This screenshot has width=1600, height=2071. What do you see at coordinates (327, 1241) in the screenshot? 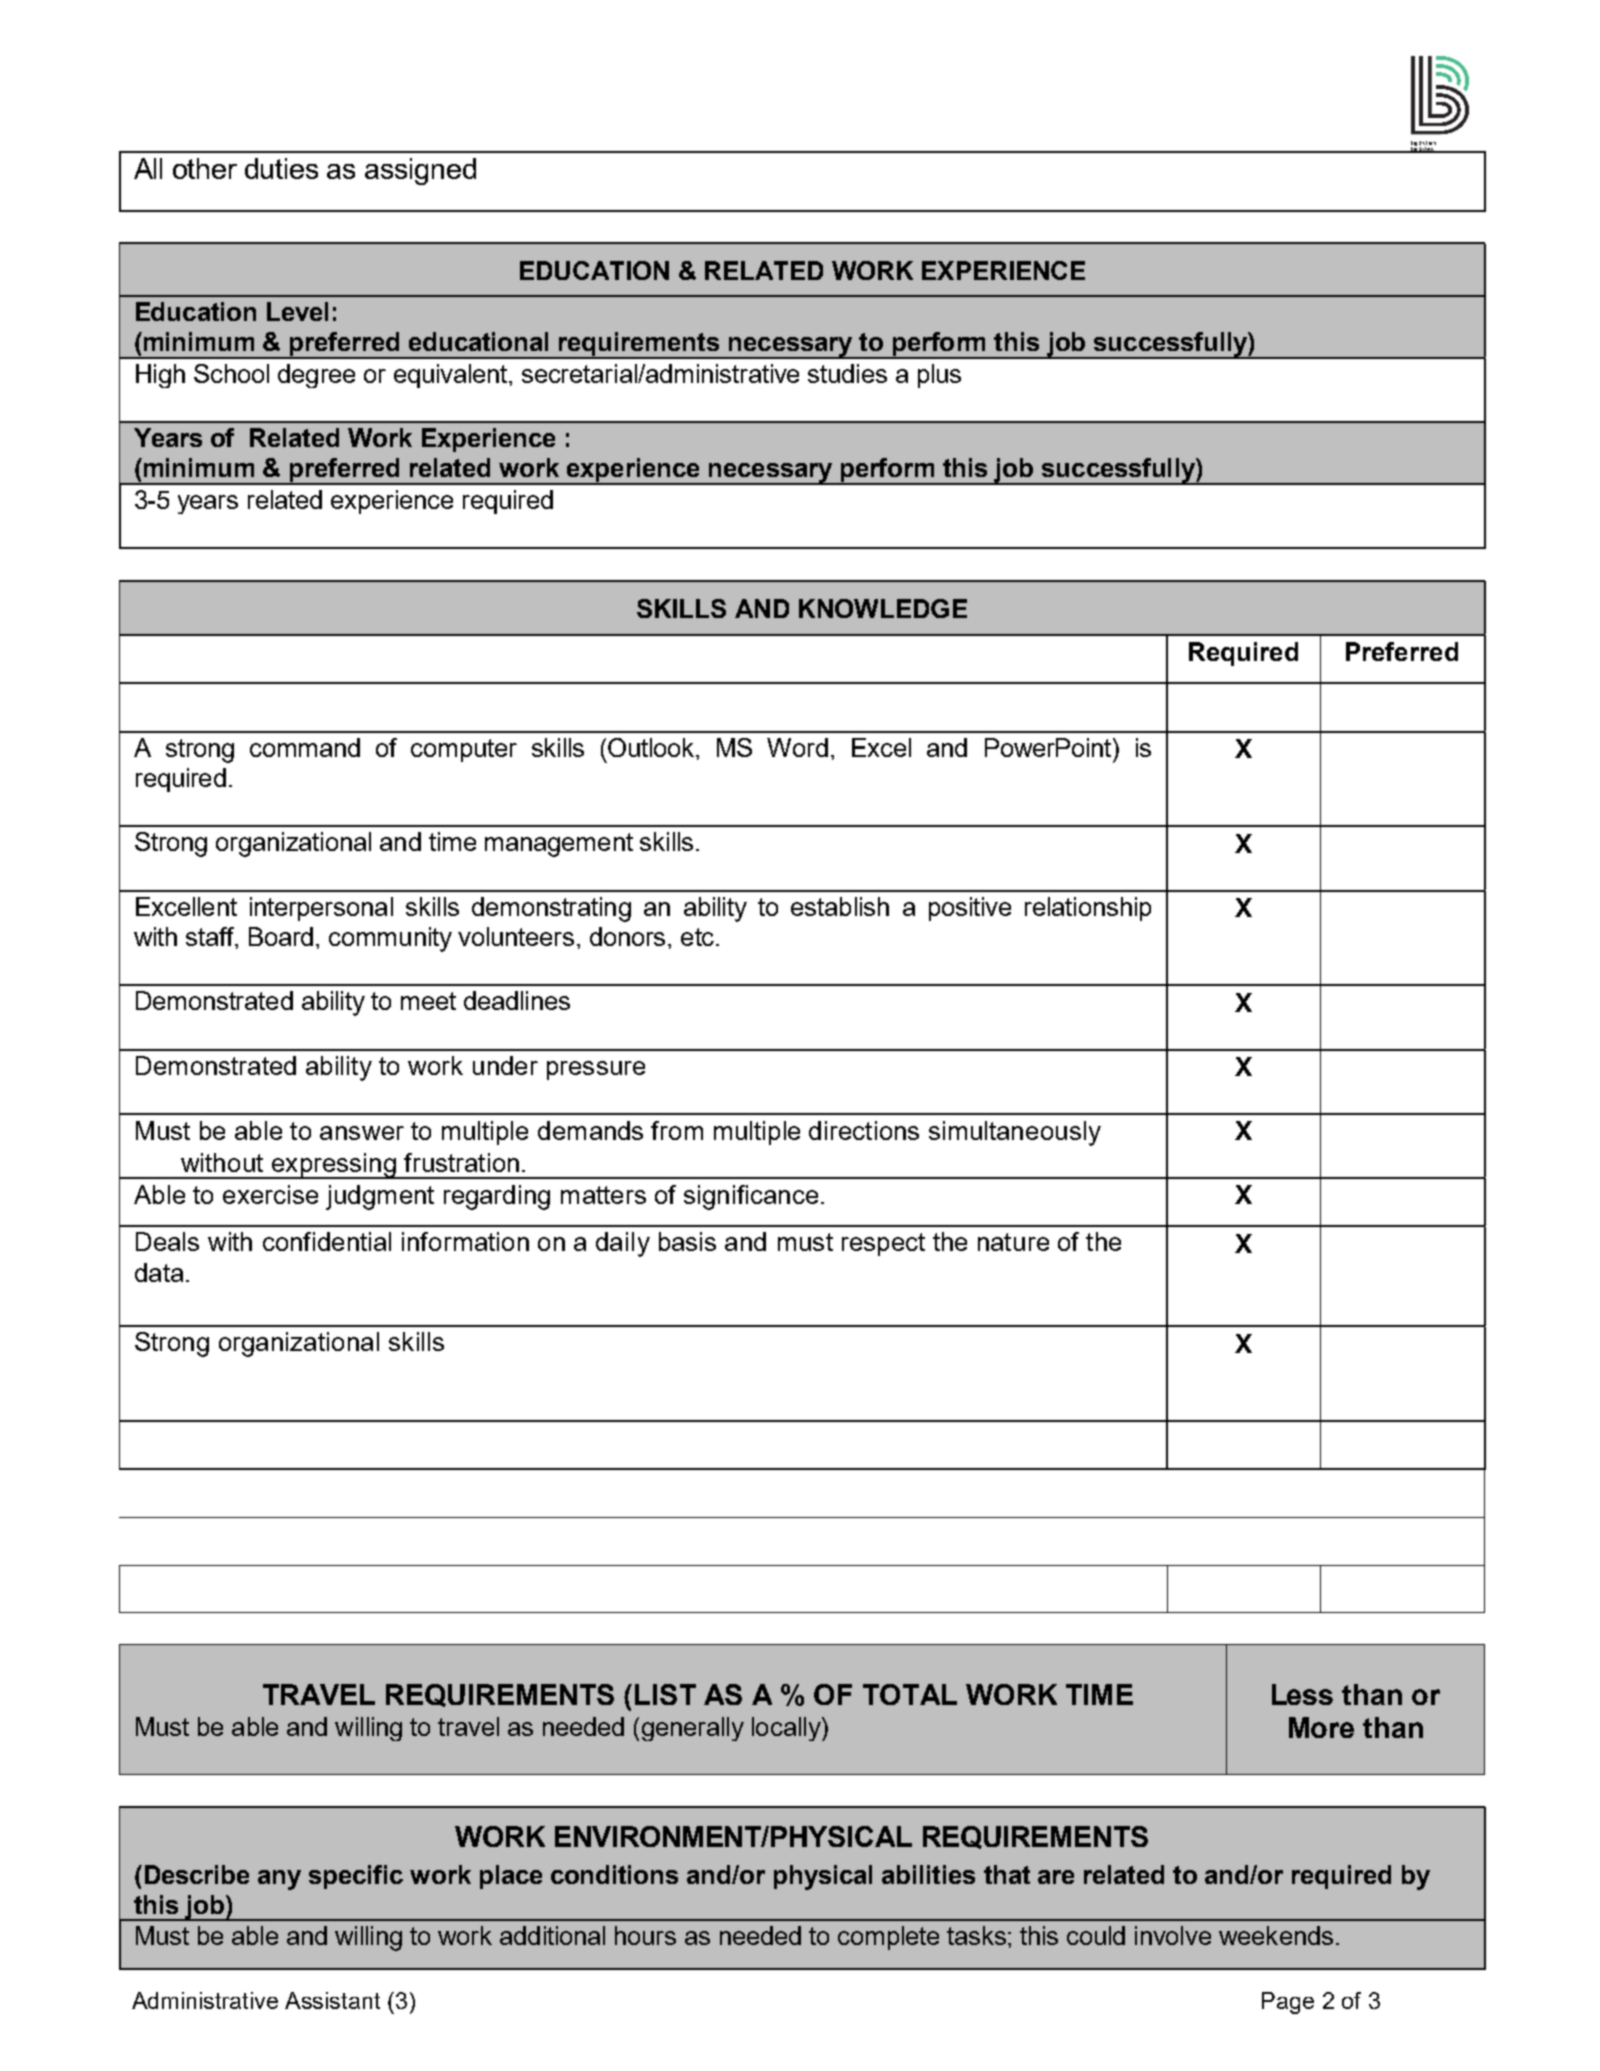
I see `confidential` at bounding box center [327, 1241].
